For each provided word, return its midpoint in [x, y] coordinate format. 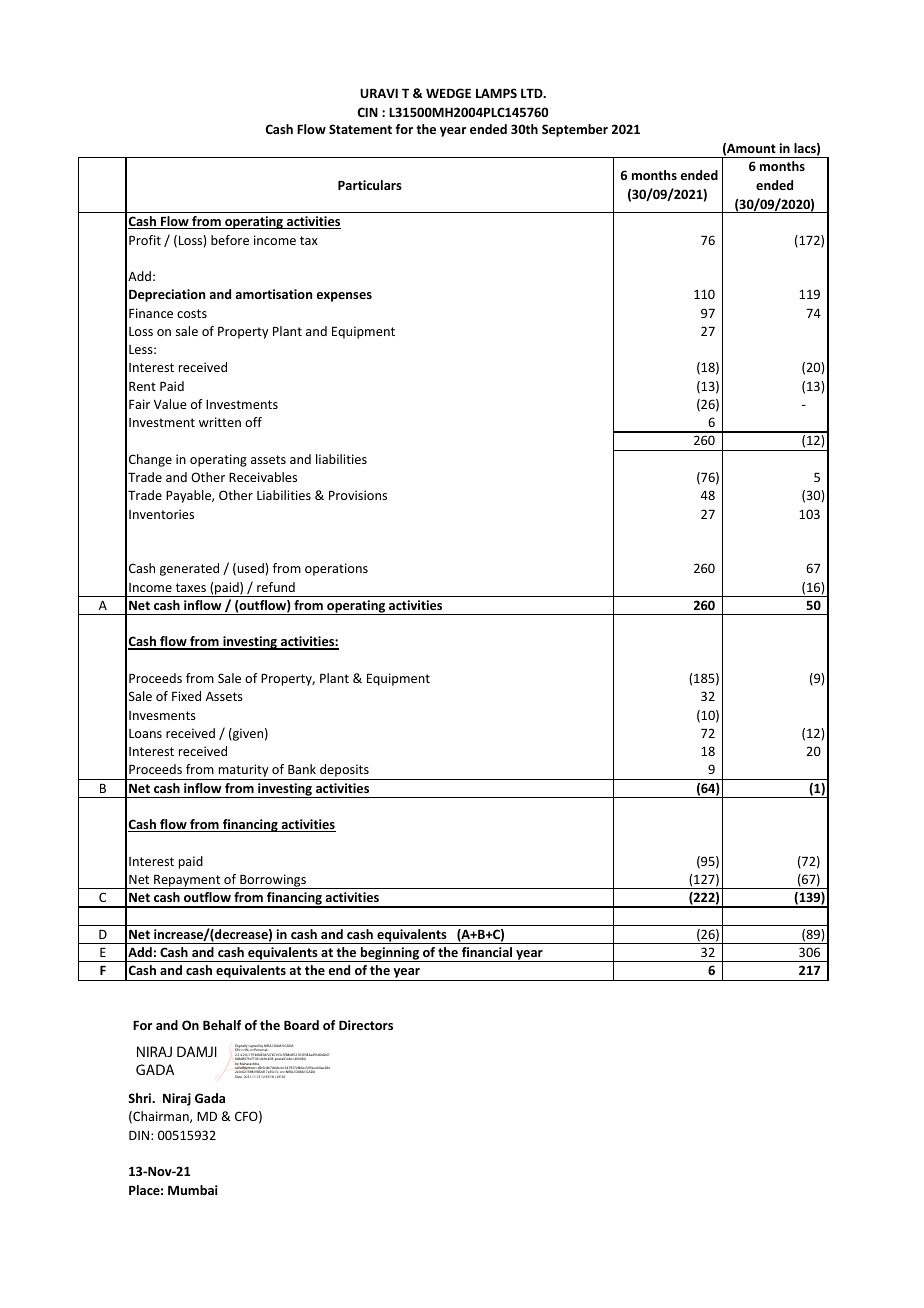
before [230, 240]
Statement [360, 129]
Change [150, 460]
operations [336, 569]
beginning [390, 954]
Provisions [358, 495]
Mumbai [193, 1190]
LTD [533, 93]
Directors [366, 1025]
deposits [344, 772]
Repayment [187, 882]
